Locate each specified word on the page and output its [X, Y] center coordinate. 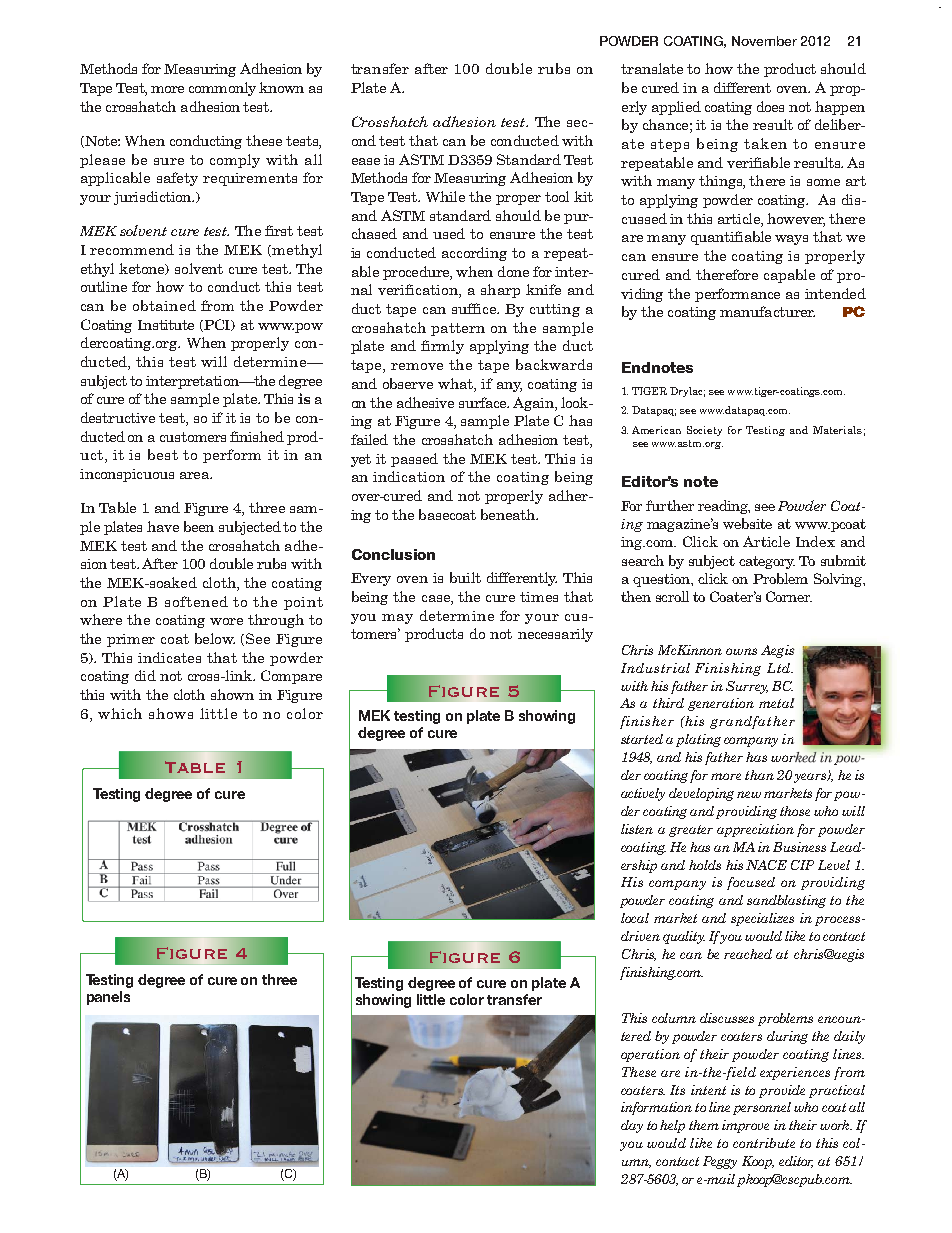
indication [409, 476]
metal [777, 703]
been [199, 526]
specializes [762, 919]
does [770, 106]
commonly [222, 89]
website [747, 523]
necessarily [555, 635]
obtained [164, 305]
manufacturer [767, 311]
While [445, 196]
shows [171, 713]
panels [108, 998]
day [632, 1126]
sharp [500, 291]
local [635, 918]
